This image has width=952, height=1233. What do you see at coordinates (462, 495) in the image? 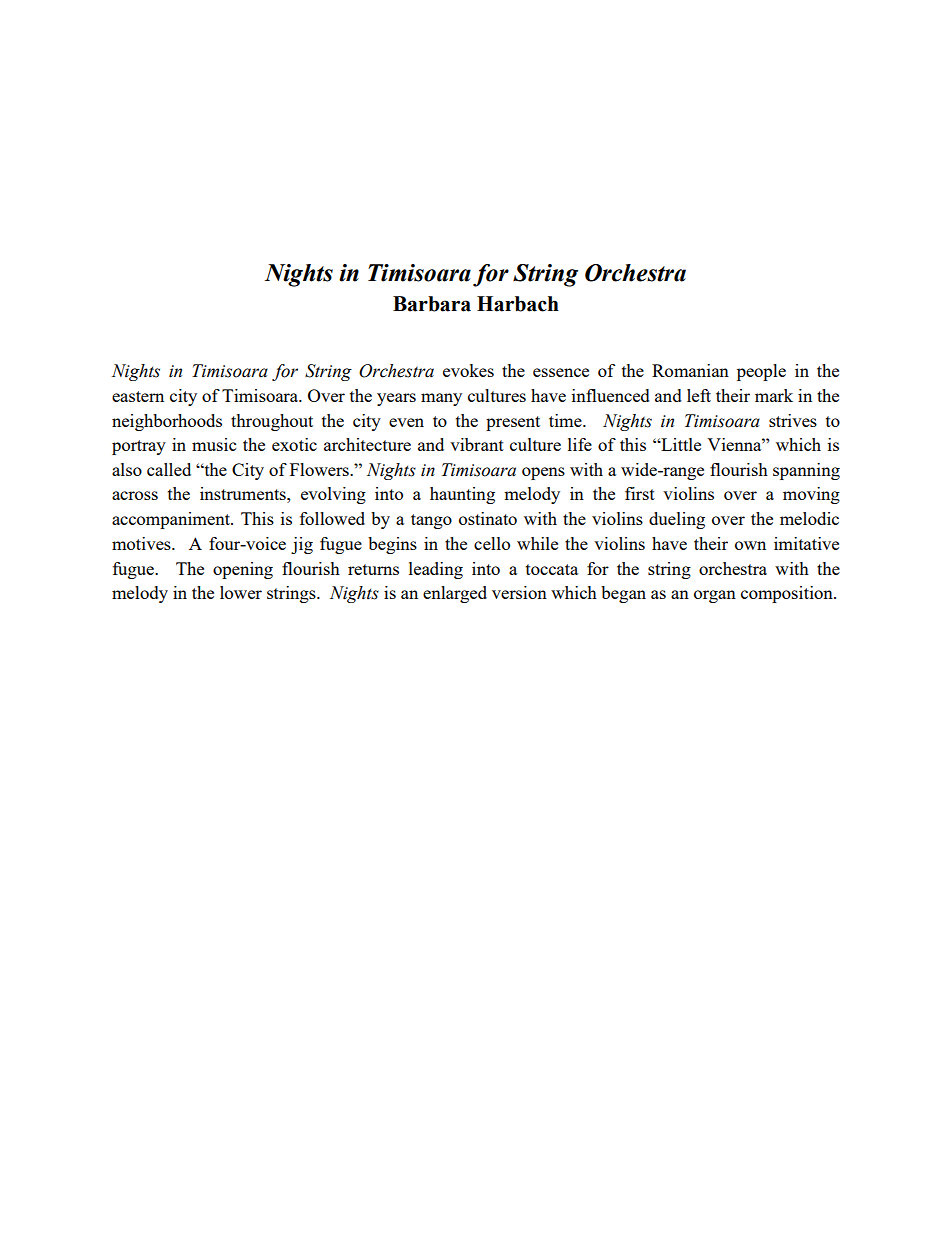
I see `haunting` at bounding box center [462, 495].
